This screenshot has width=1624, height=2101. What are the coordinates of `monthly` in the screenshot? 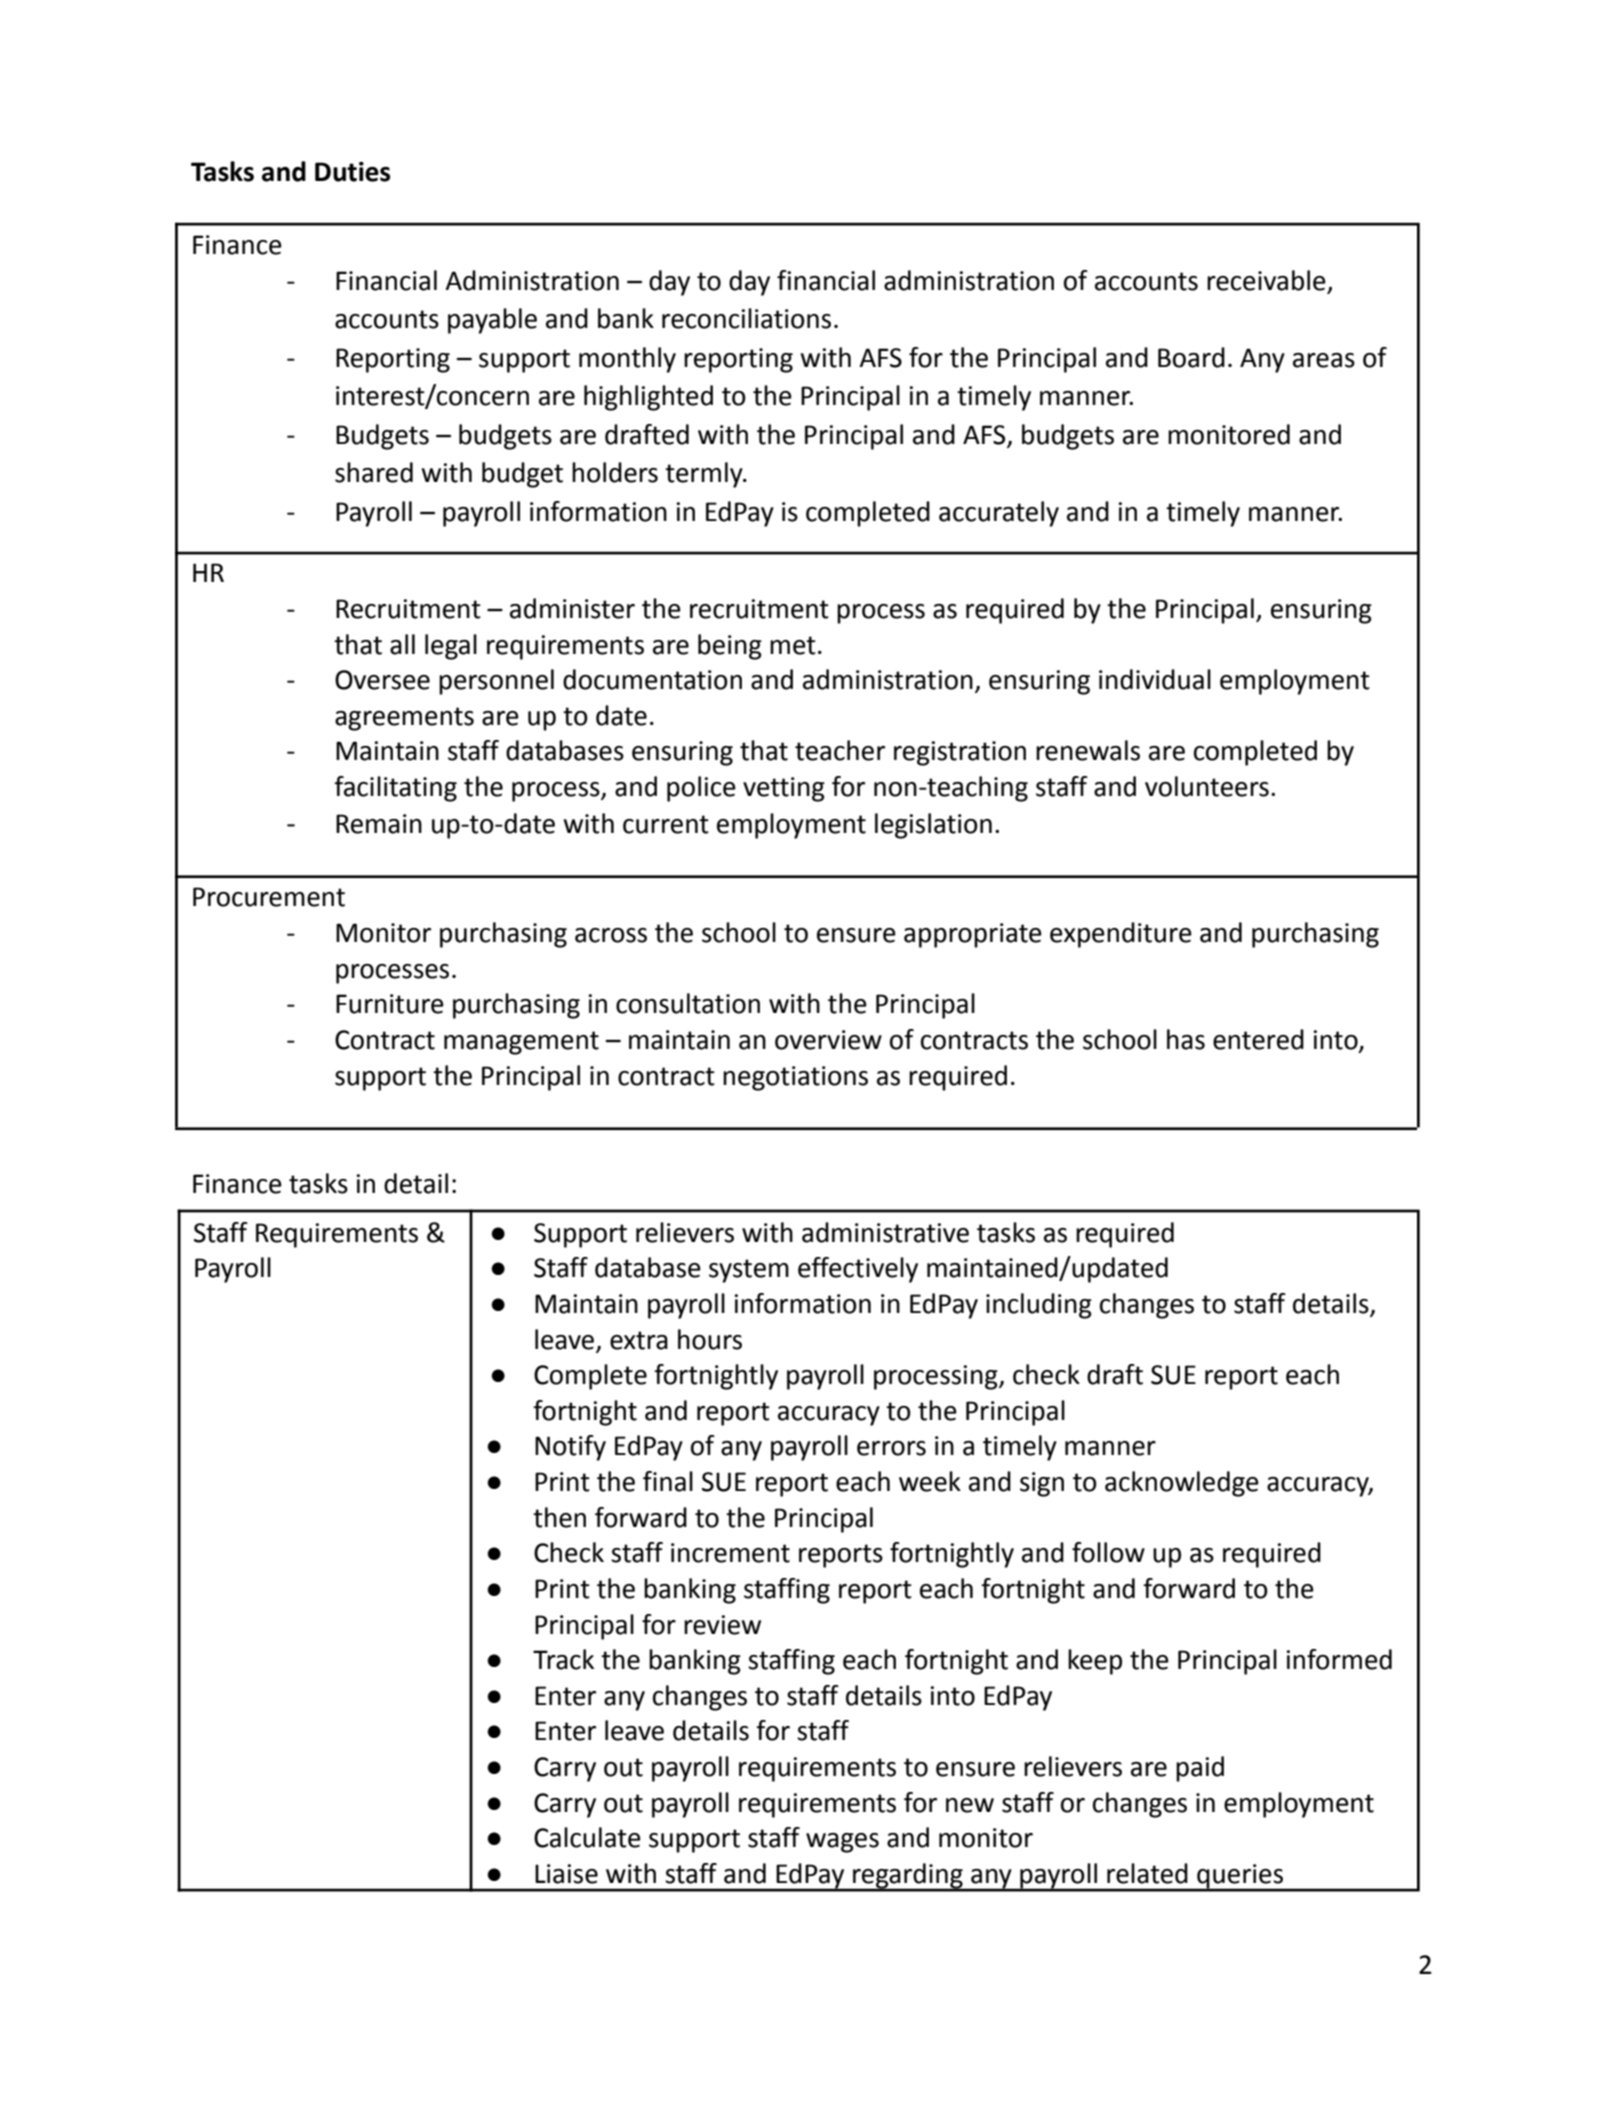 It's located at (627, 360).
